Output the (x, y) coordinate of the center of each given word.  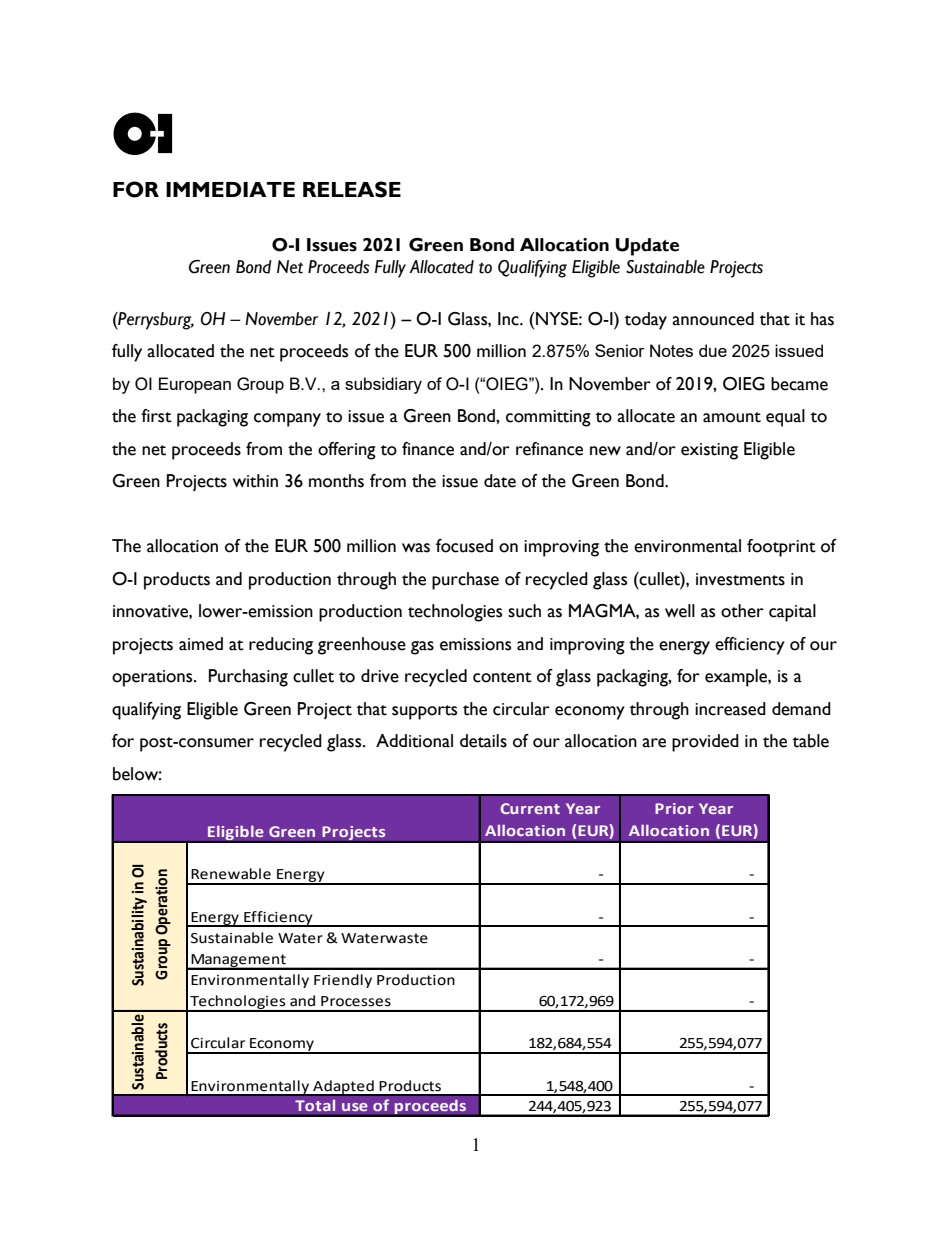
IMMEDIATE (230, 189)
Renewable (231, 874)
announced (713, 319)
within (255, 481)
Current (530, 808)
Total (315, 1105)
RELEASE (352, 189)
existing (709, 451)
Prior (674, 808)
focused (464, 546)
